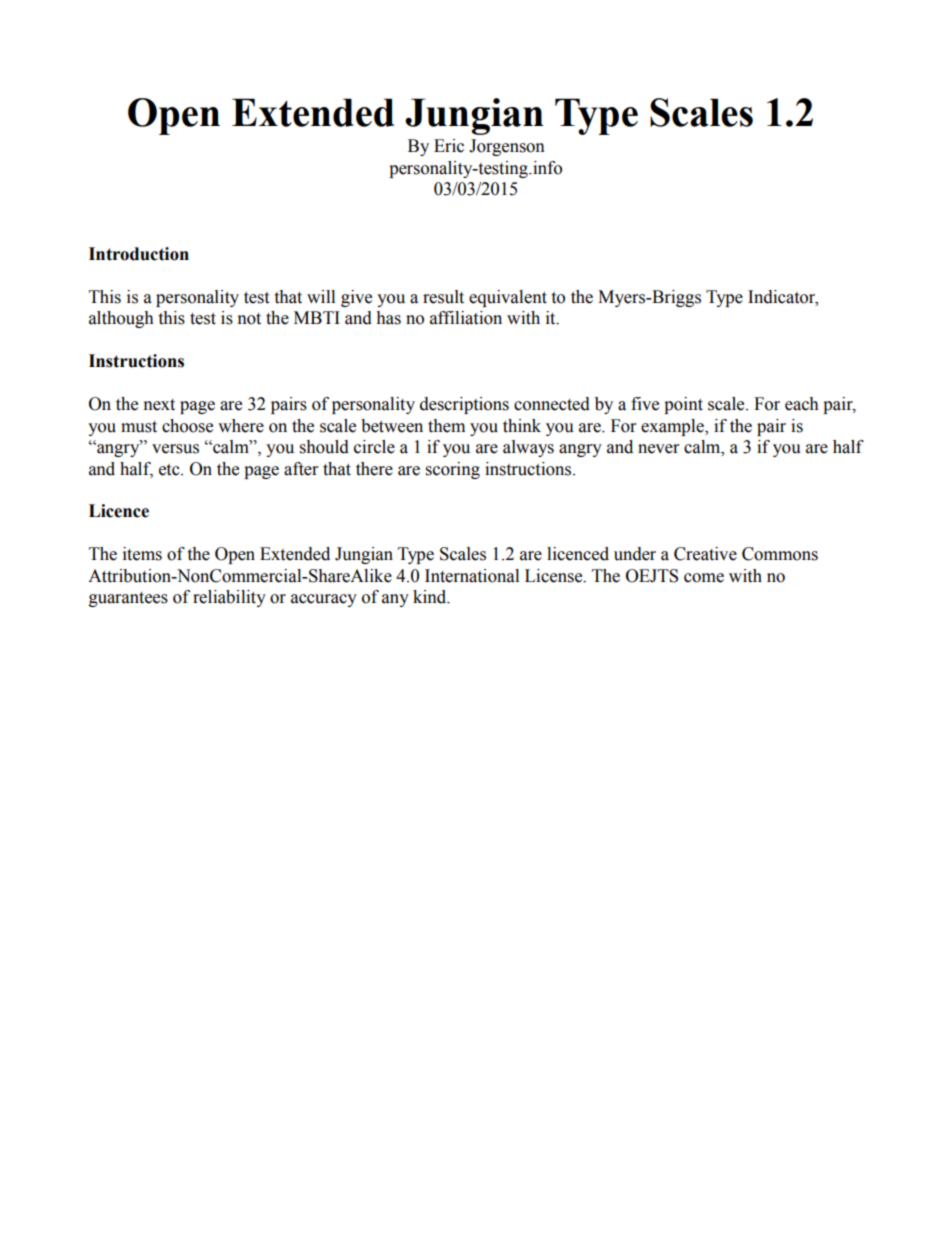 The width and height of the screenshot is (952, 1233). What do you see at coordinates (704, 578) in the screenshot?
I see `come` at bounding box center [704, 578].
